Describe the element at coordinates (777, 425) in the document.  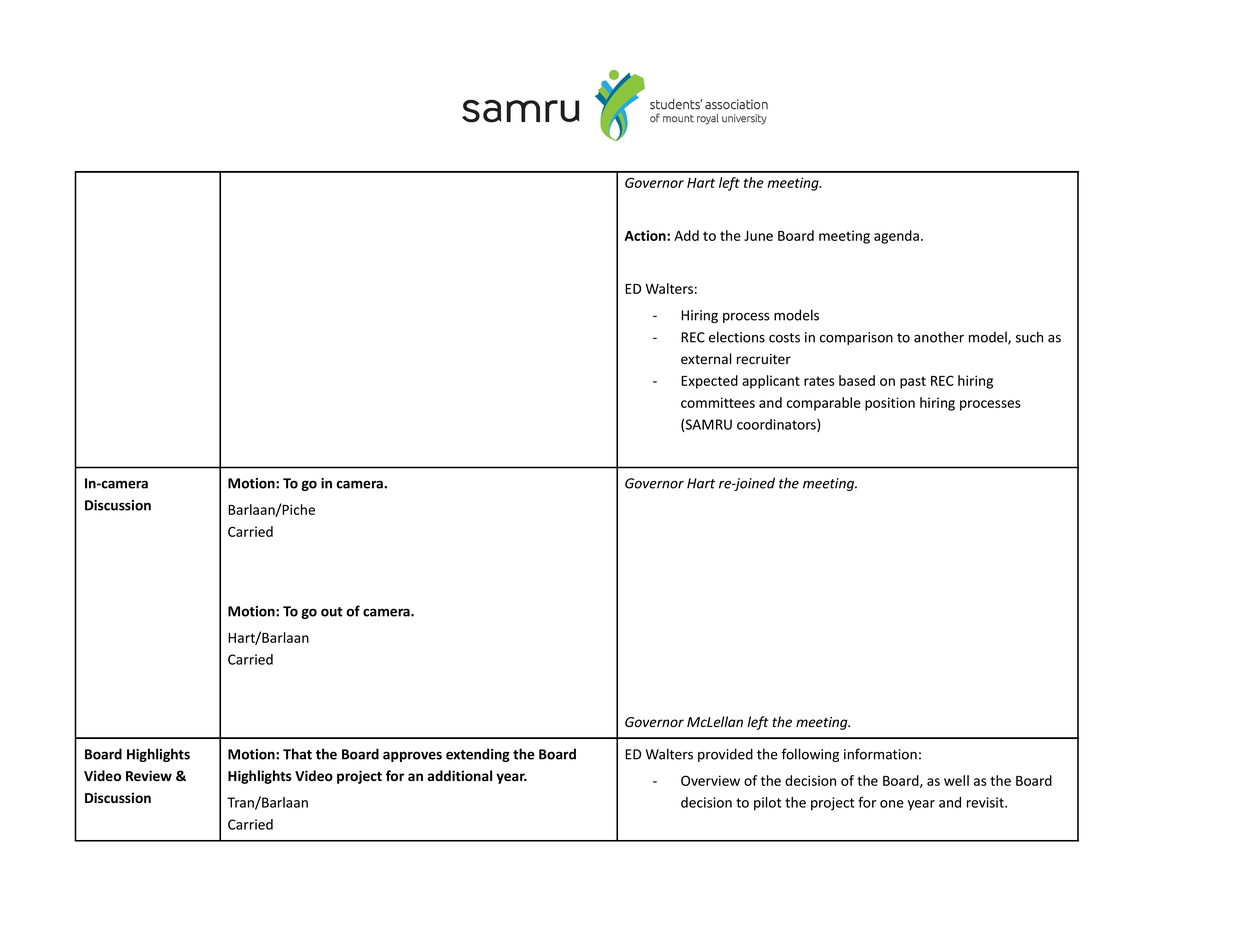
I see `coordinators` at that location.
